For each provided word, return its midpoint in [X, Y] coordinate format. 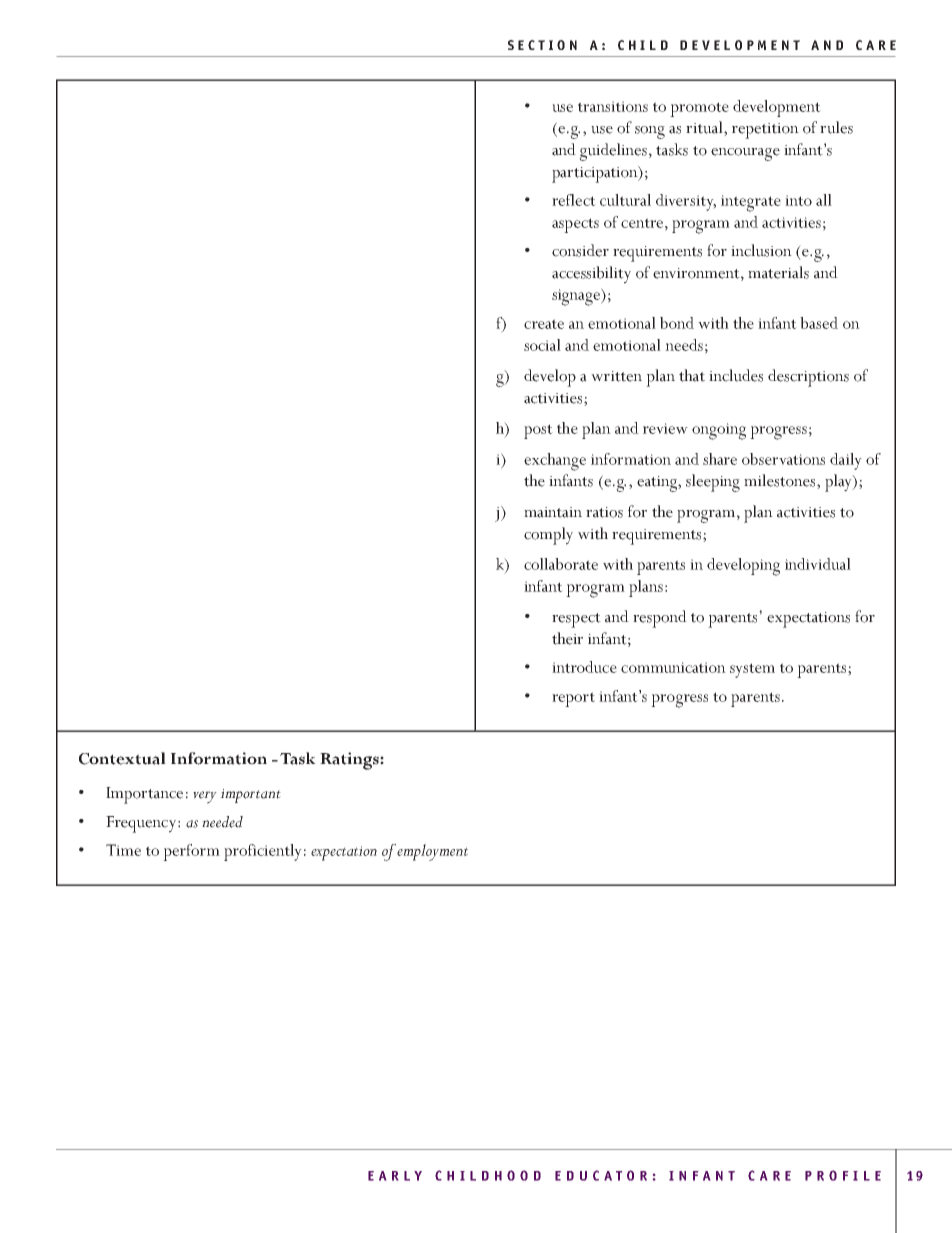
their [567, 638]
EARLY [395, 1176]
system [752, 670]
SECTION [542, 45]
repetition [765, 131]
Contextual [122, 758]
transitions [613, 106]
